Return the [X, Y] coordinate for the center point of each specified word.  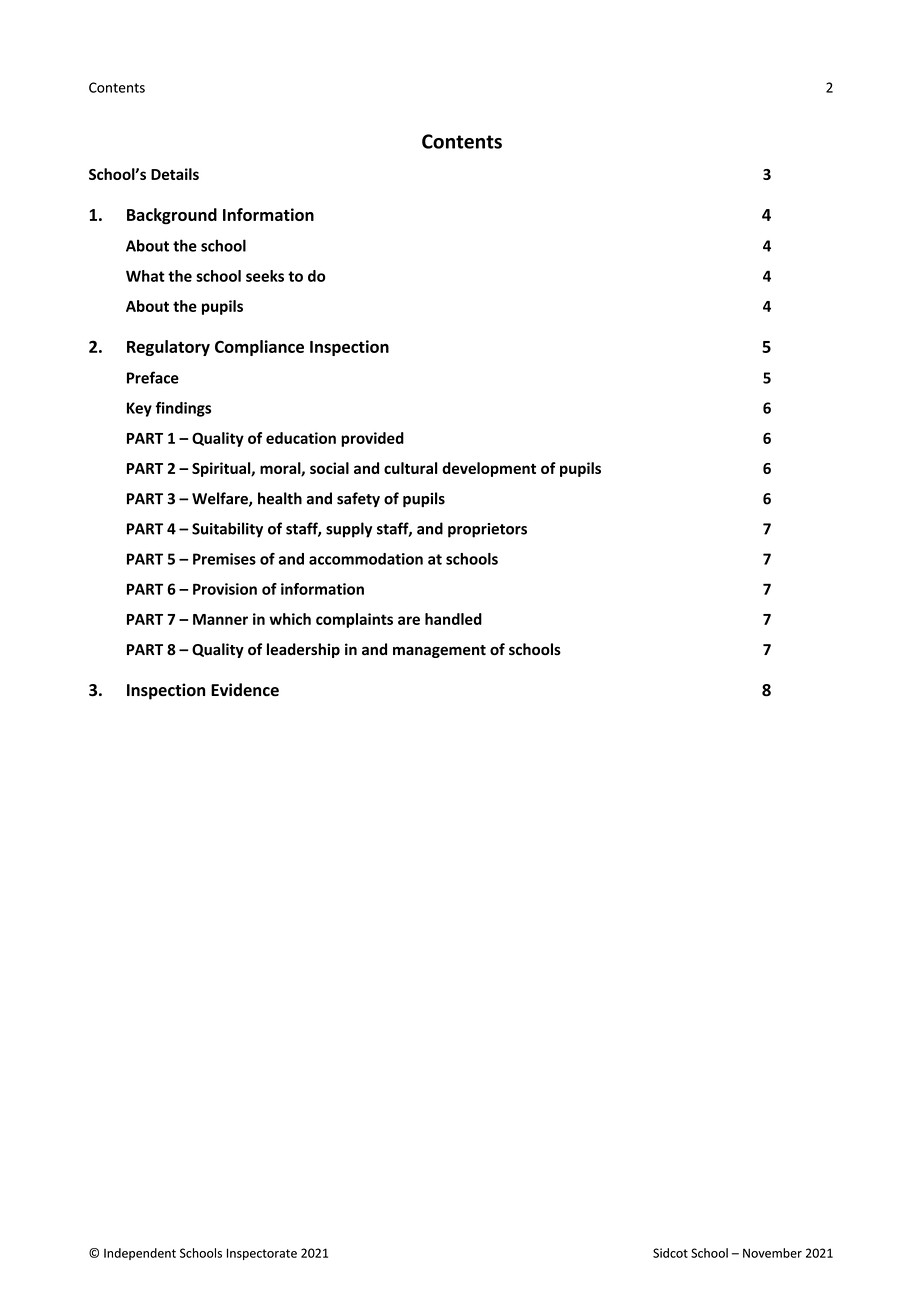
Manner [220, 619]
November [772, 1253]
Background [172, 216]
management [439, 651]
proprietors [487, 530]
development [489, 469]
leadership [303, 650]
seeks [265, 276]
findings [183, 409]
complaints [354, 620]
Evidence [245, 690]
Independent [140, 1254]
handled [453, 619]
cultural [411, 468]
